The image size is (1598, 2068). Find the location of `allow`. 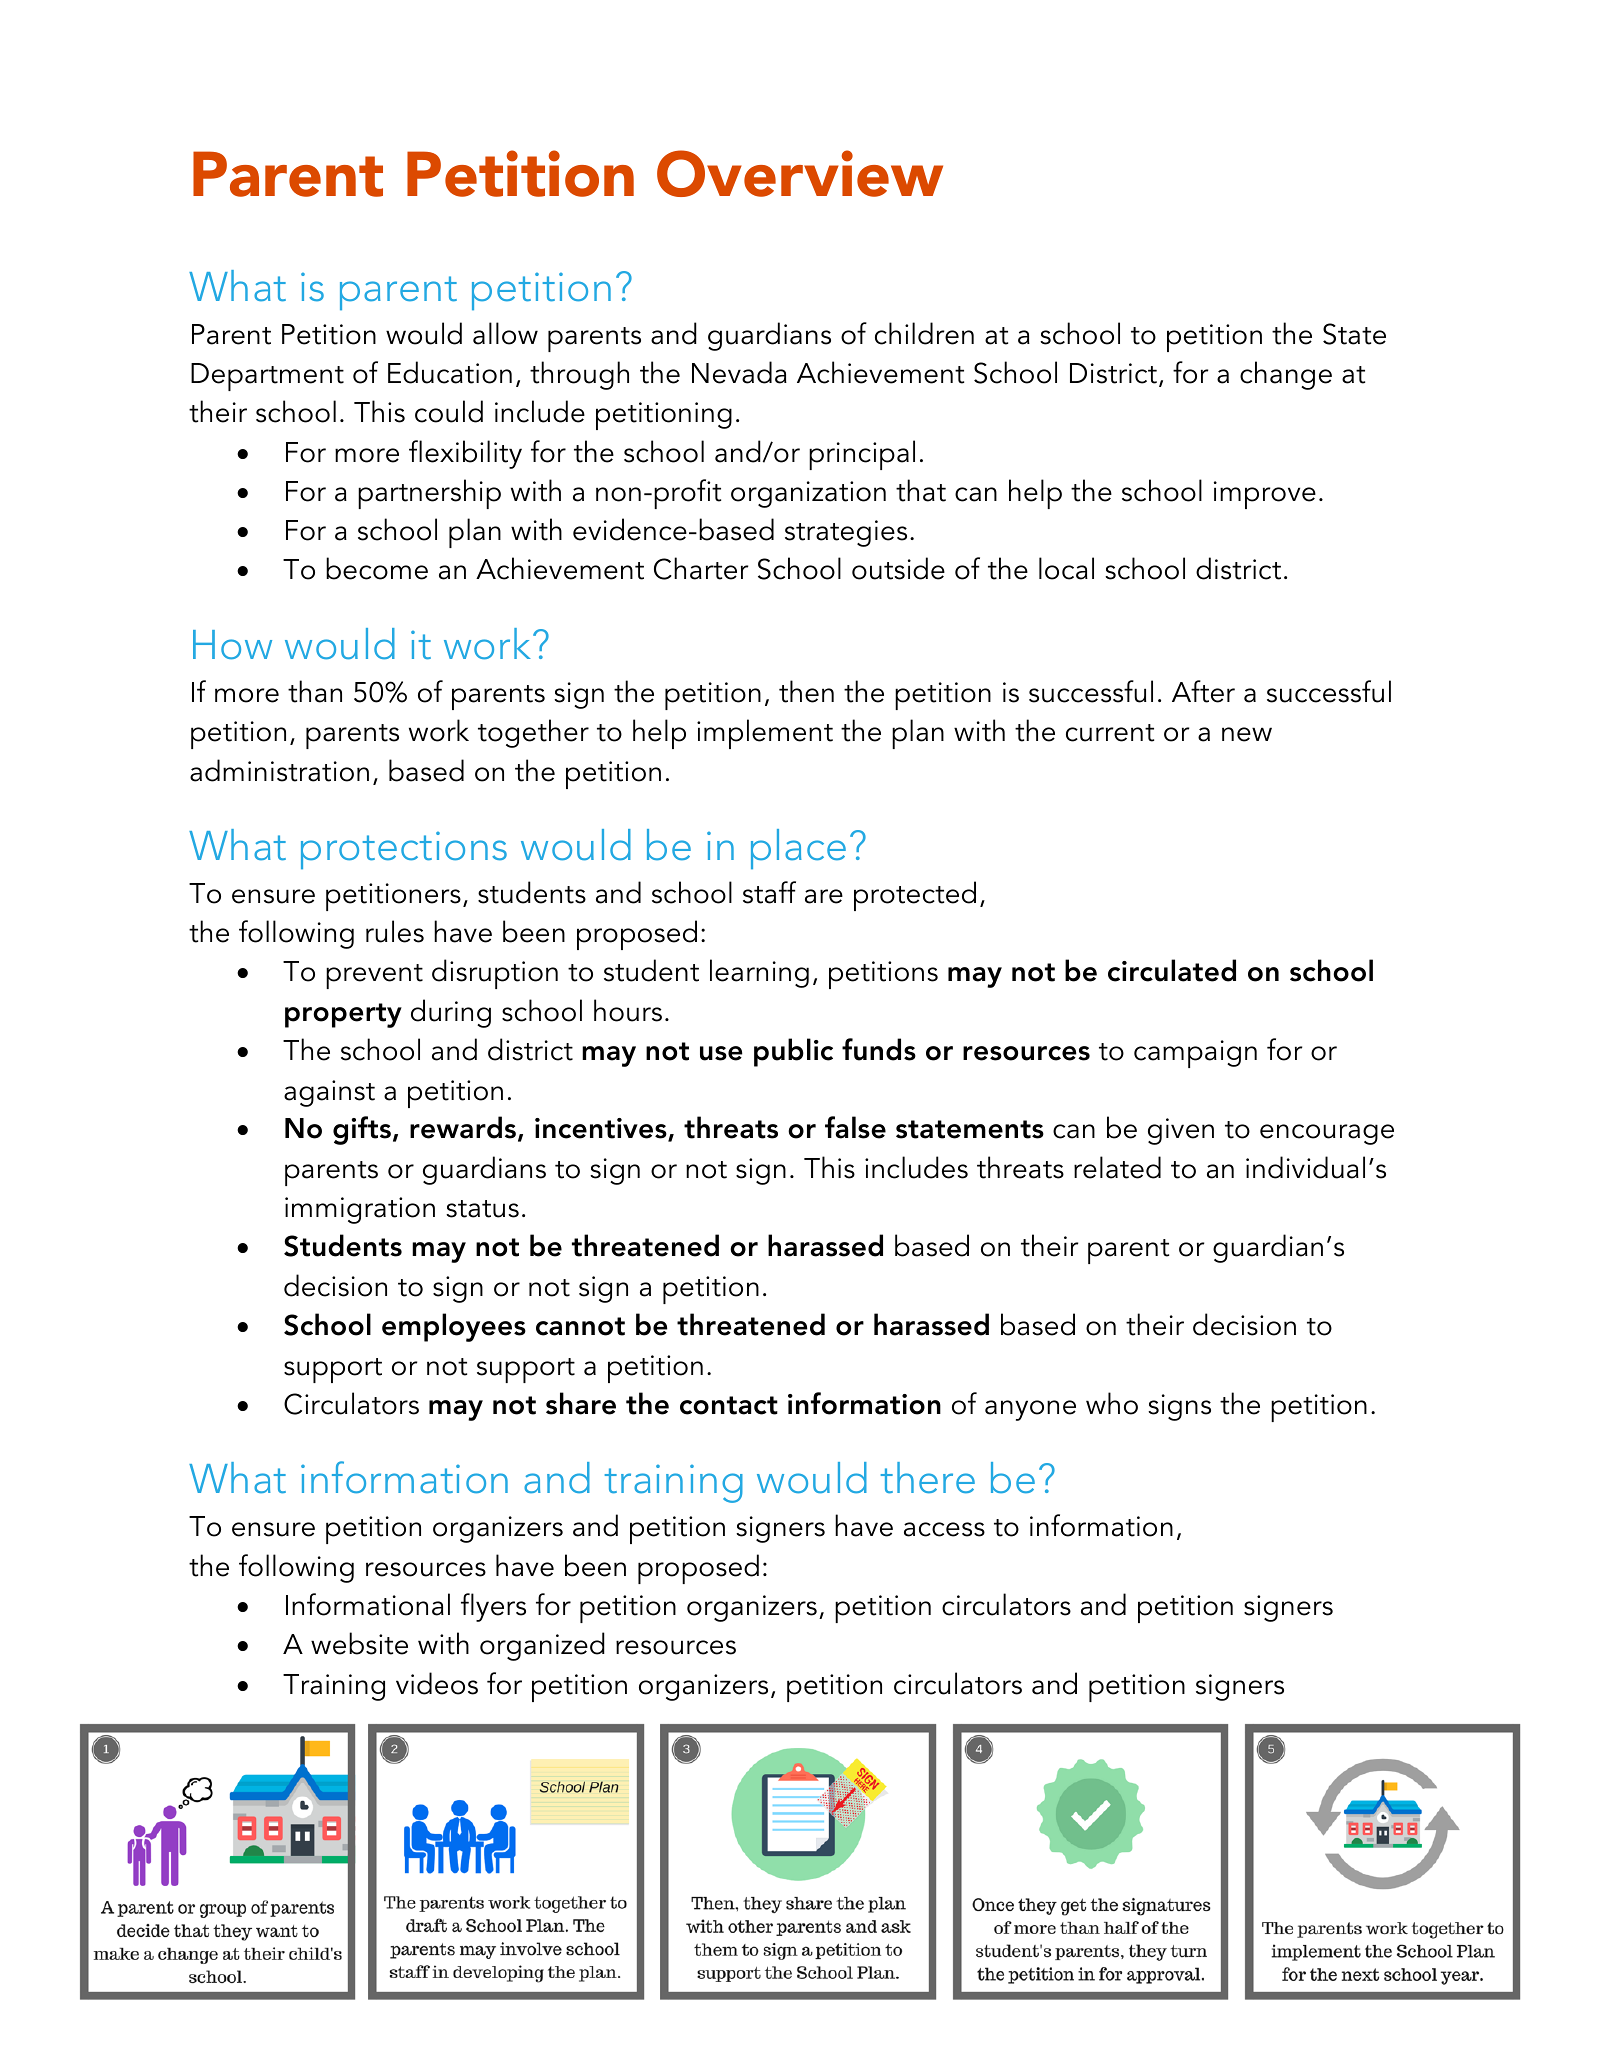

allow is located at coordinates (505, 333).
